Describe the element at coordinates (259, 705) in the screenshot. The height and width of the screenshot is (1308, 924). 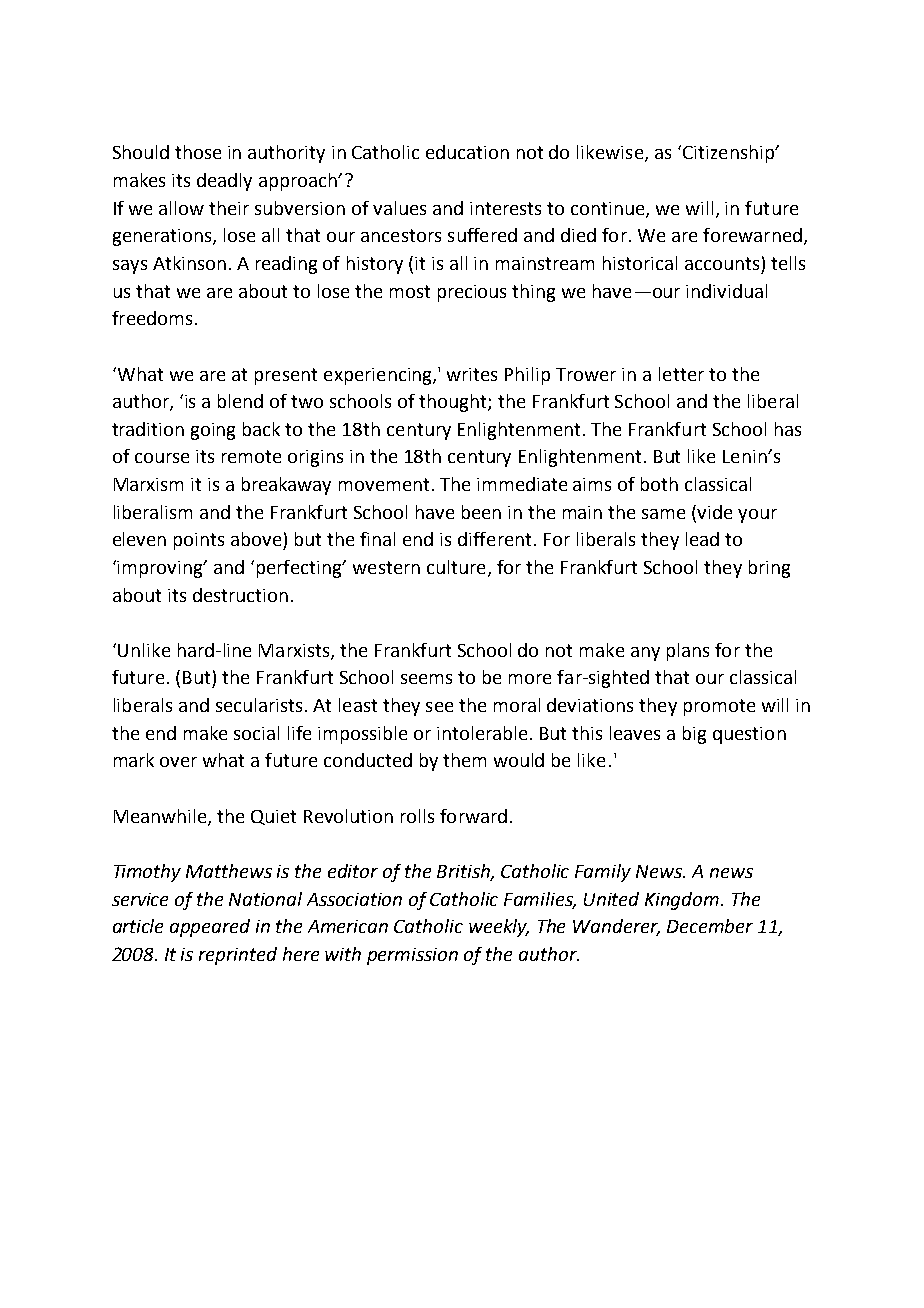
I see `secularists` at that location.
